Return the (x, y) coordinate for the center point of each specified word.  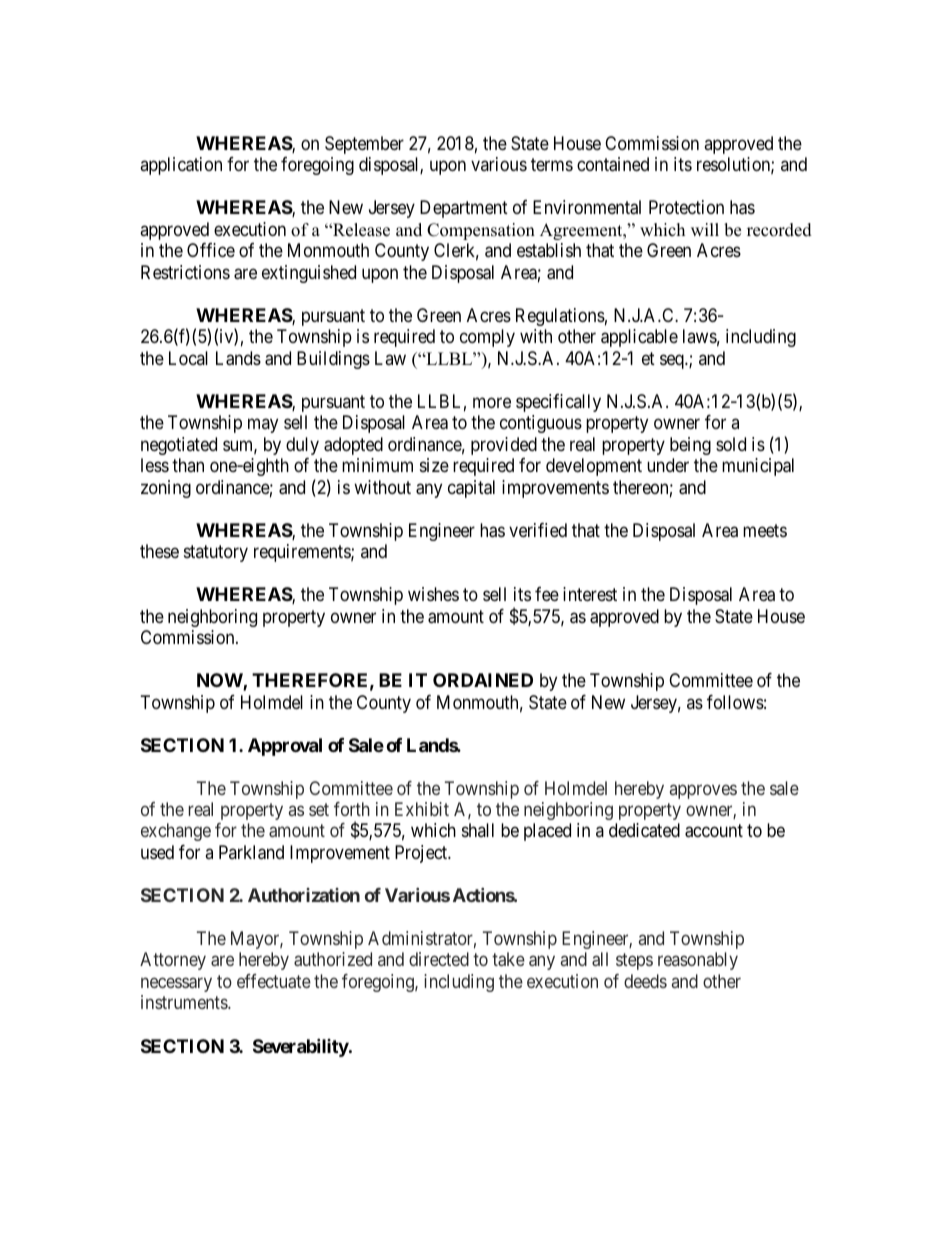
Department (464, 209)
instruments (185, 1002)
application (181, 166)
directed (439, 959)
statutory (216, 553)
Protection (686, 207)
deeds (645, 981)
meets (765, 530)
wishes (433, 594)
